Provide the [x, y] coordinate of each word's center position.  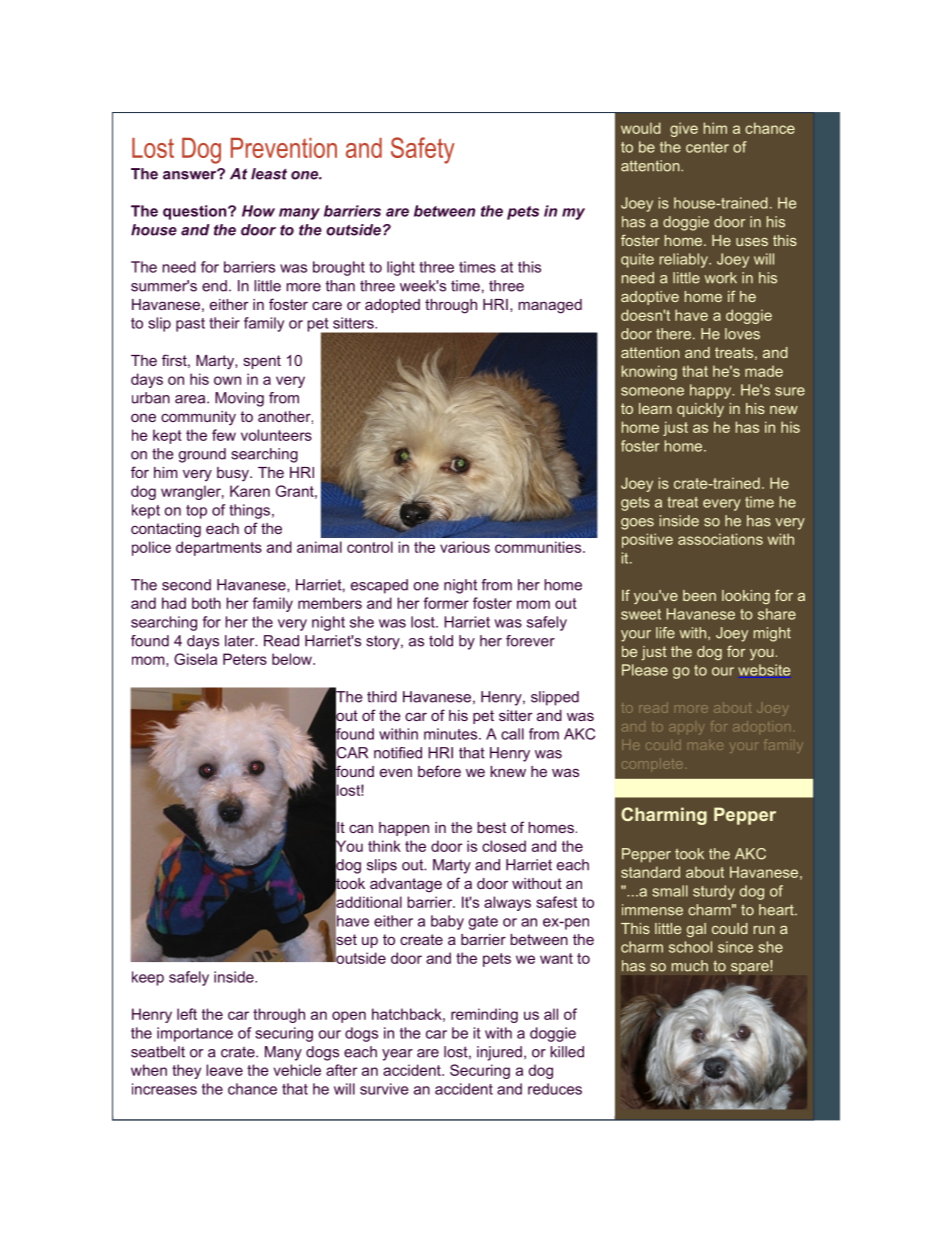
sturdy [714, 892]
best [491, 827]
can [361, 828]
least [269, 174]
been [699, 595]
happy [712, 391]
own [227, 380]
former [446, 603]
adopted [392, 306]
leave [224, 1070]
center [707, 147]
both [206, 603]
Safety [423, 150]
